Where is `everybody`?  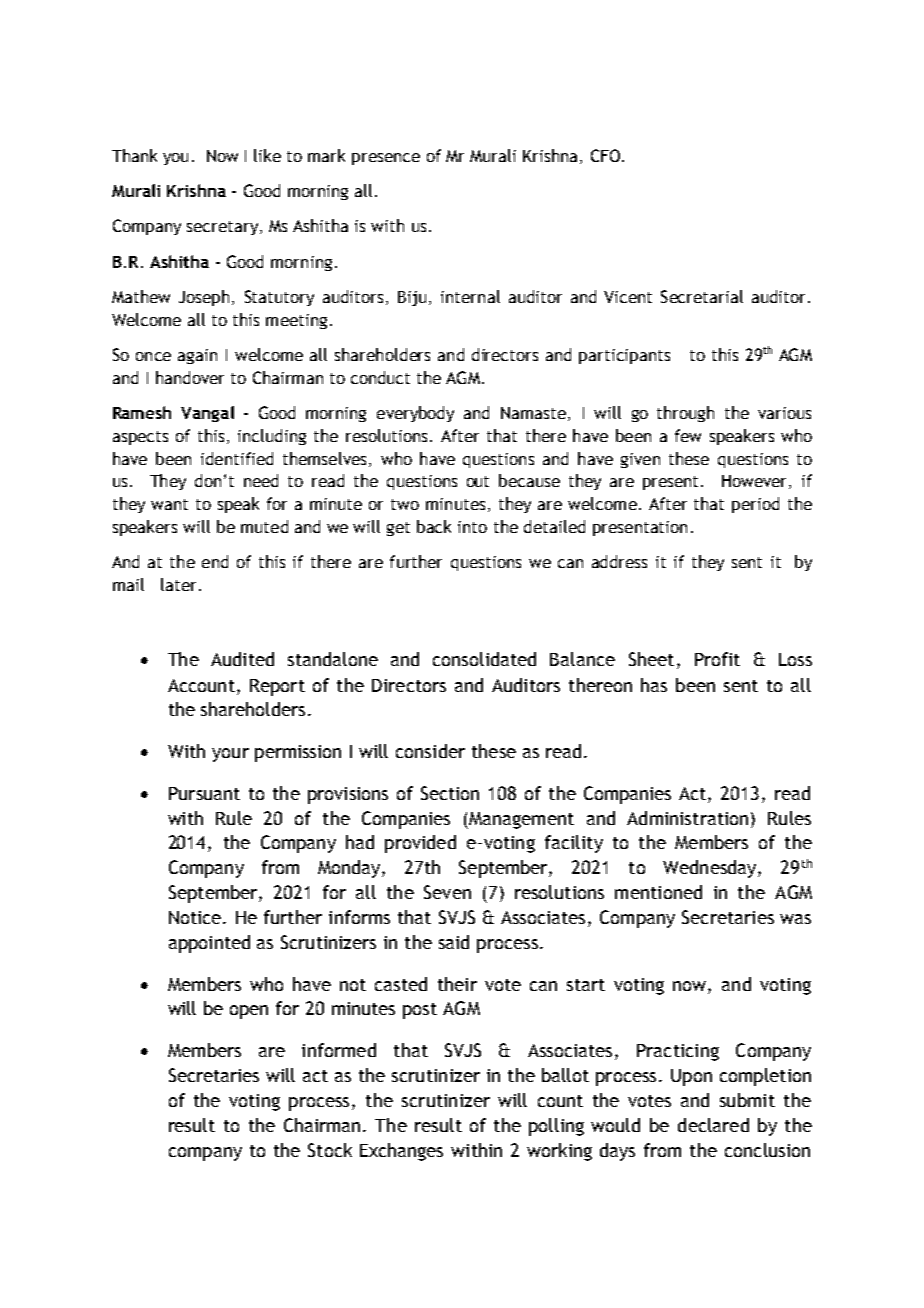 everybody is located at coordinates (415, 414).
